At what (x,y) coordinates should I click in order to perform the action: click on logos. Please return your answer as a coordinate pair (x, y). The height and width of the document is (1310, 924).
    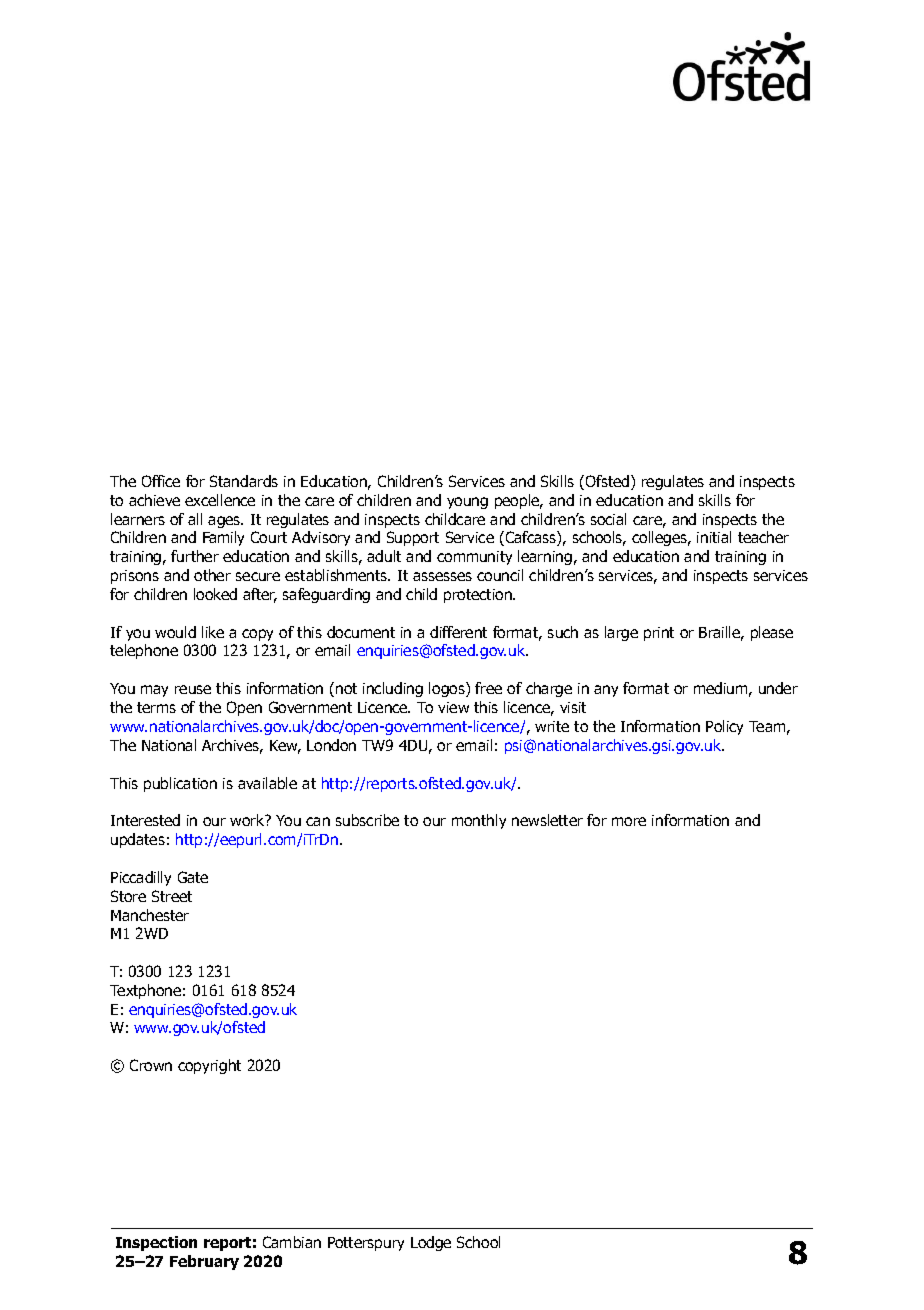
    Looking at the image, I should click on (448, 689).
